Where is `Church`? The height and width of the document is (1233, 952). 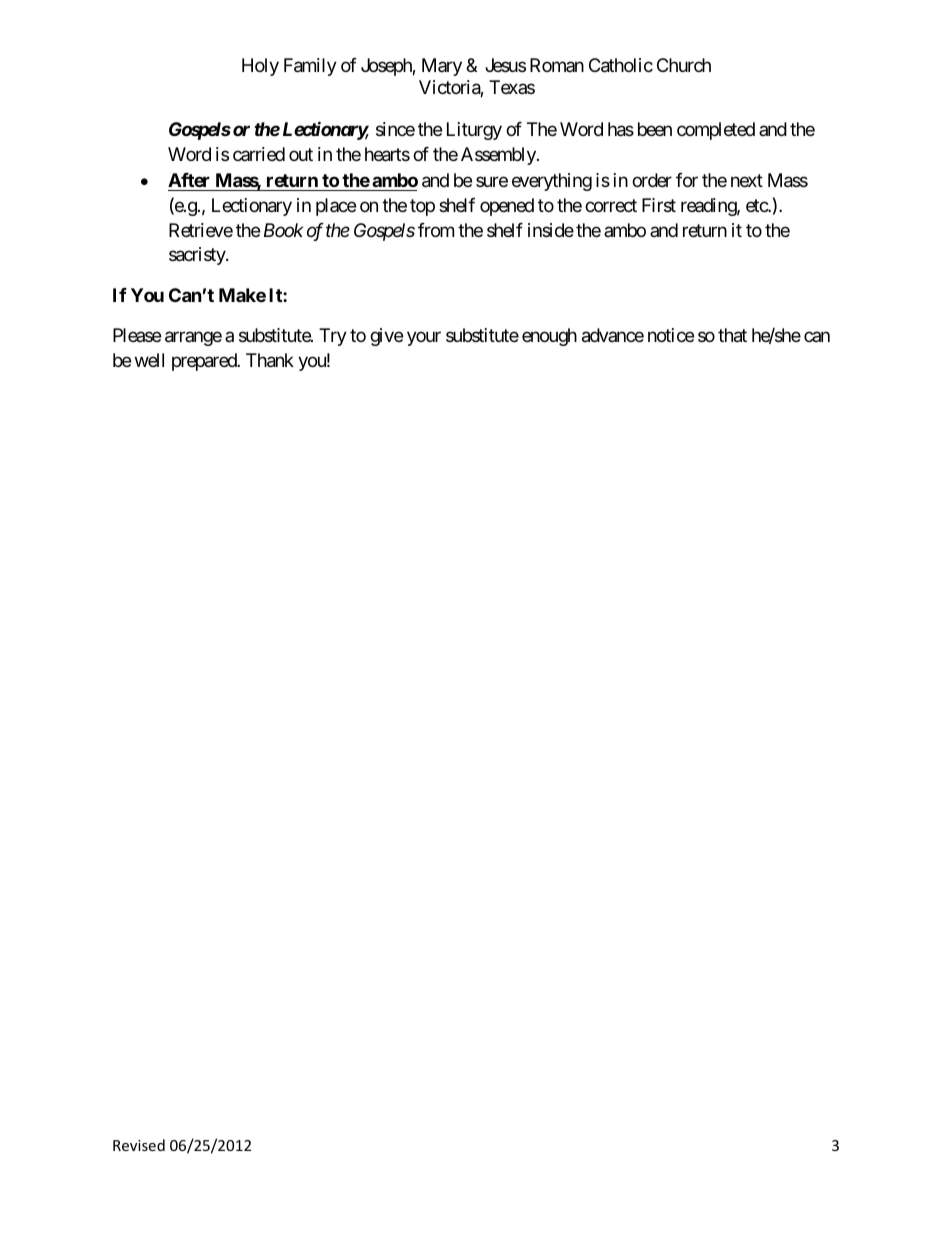
Church is located at coordinates (684, 65).
